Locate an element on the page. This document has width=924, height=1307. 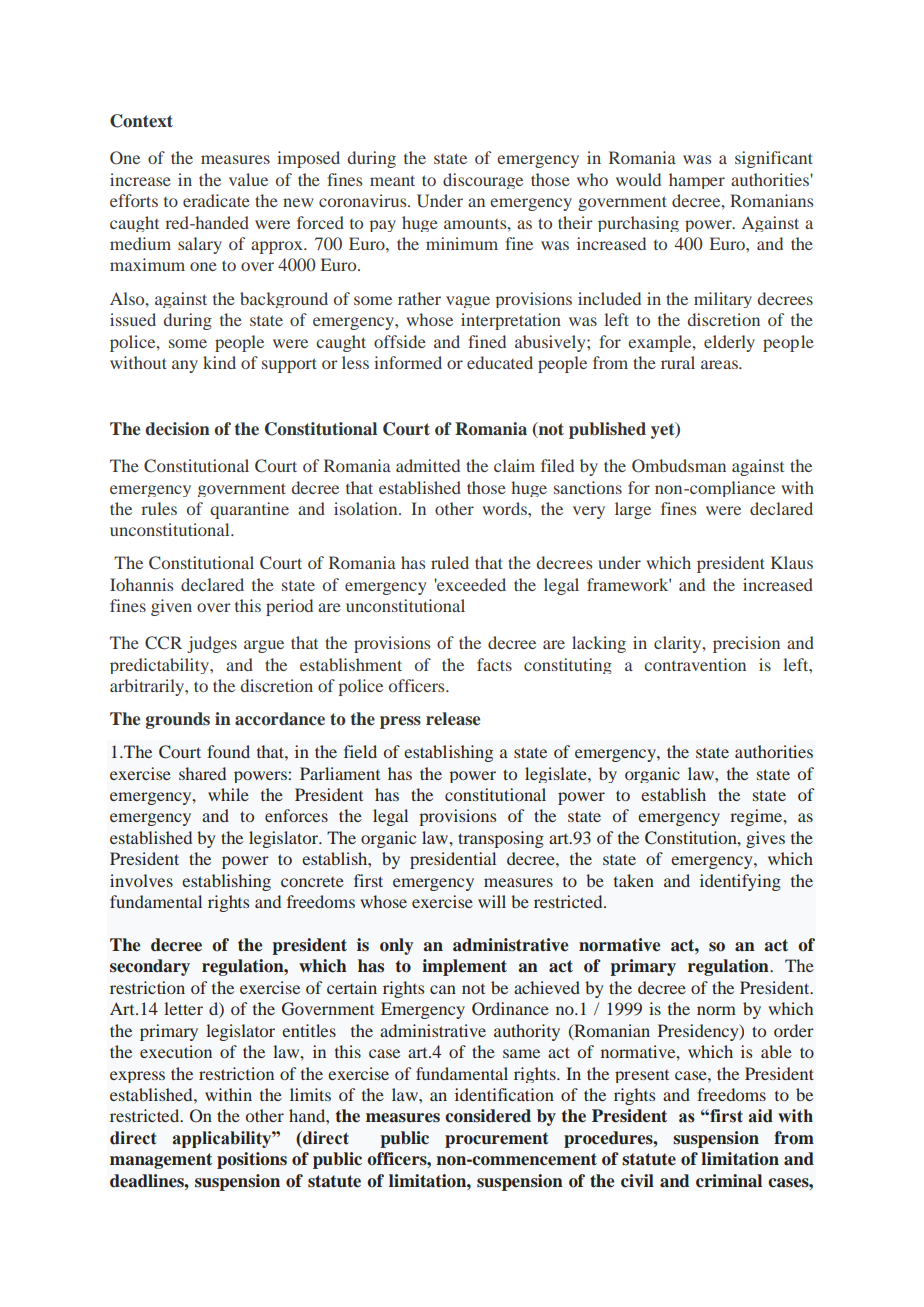
discourage is located at coordinates (483, 181).
